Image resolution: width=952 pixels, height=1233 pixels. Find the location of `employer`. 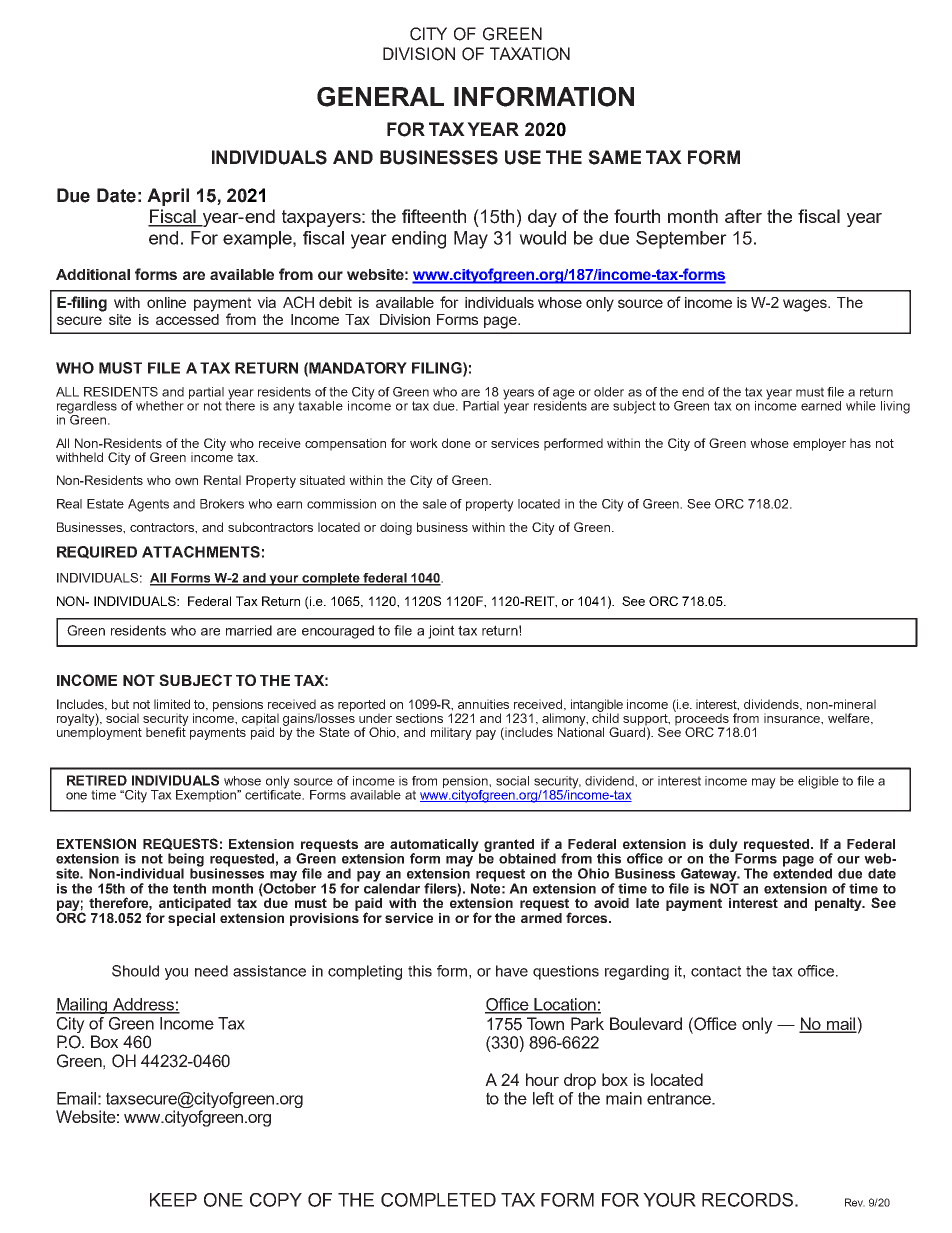

employer is located at coordinates (819, 444).
